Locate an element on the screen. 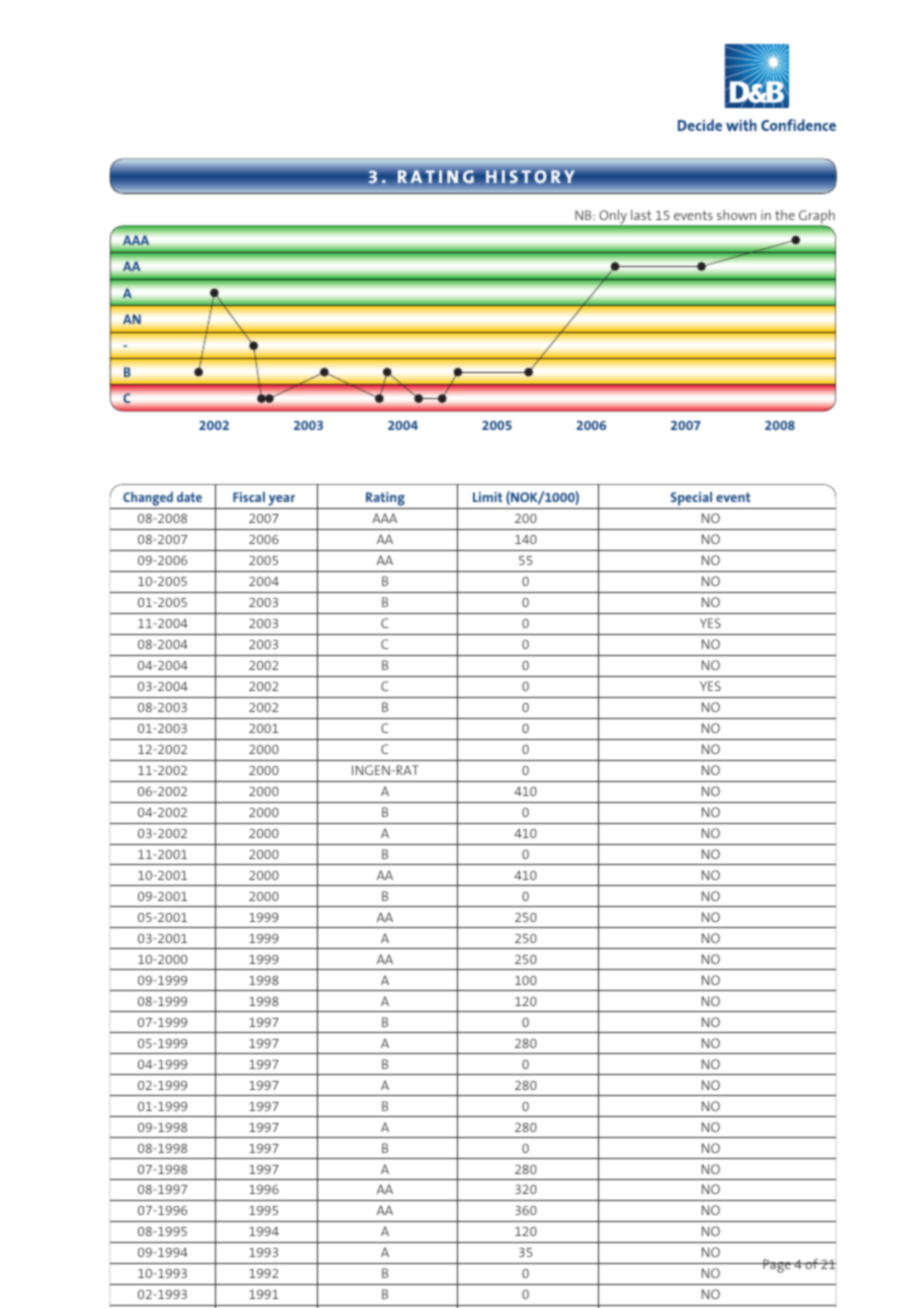 This screenshot has width=924, height=1308. Fiscal is located at coordinates (249, 497).
